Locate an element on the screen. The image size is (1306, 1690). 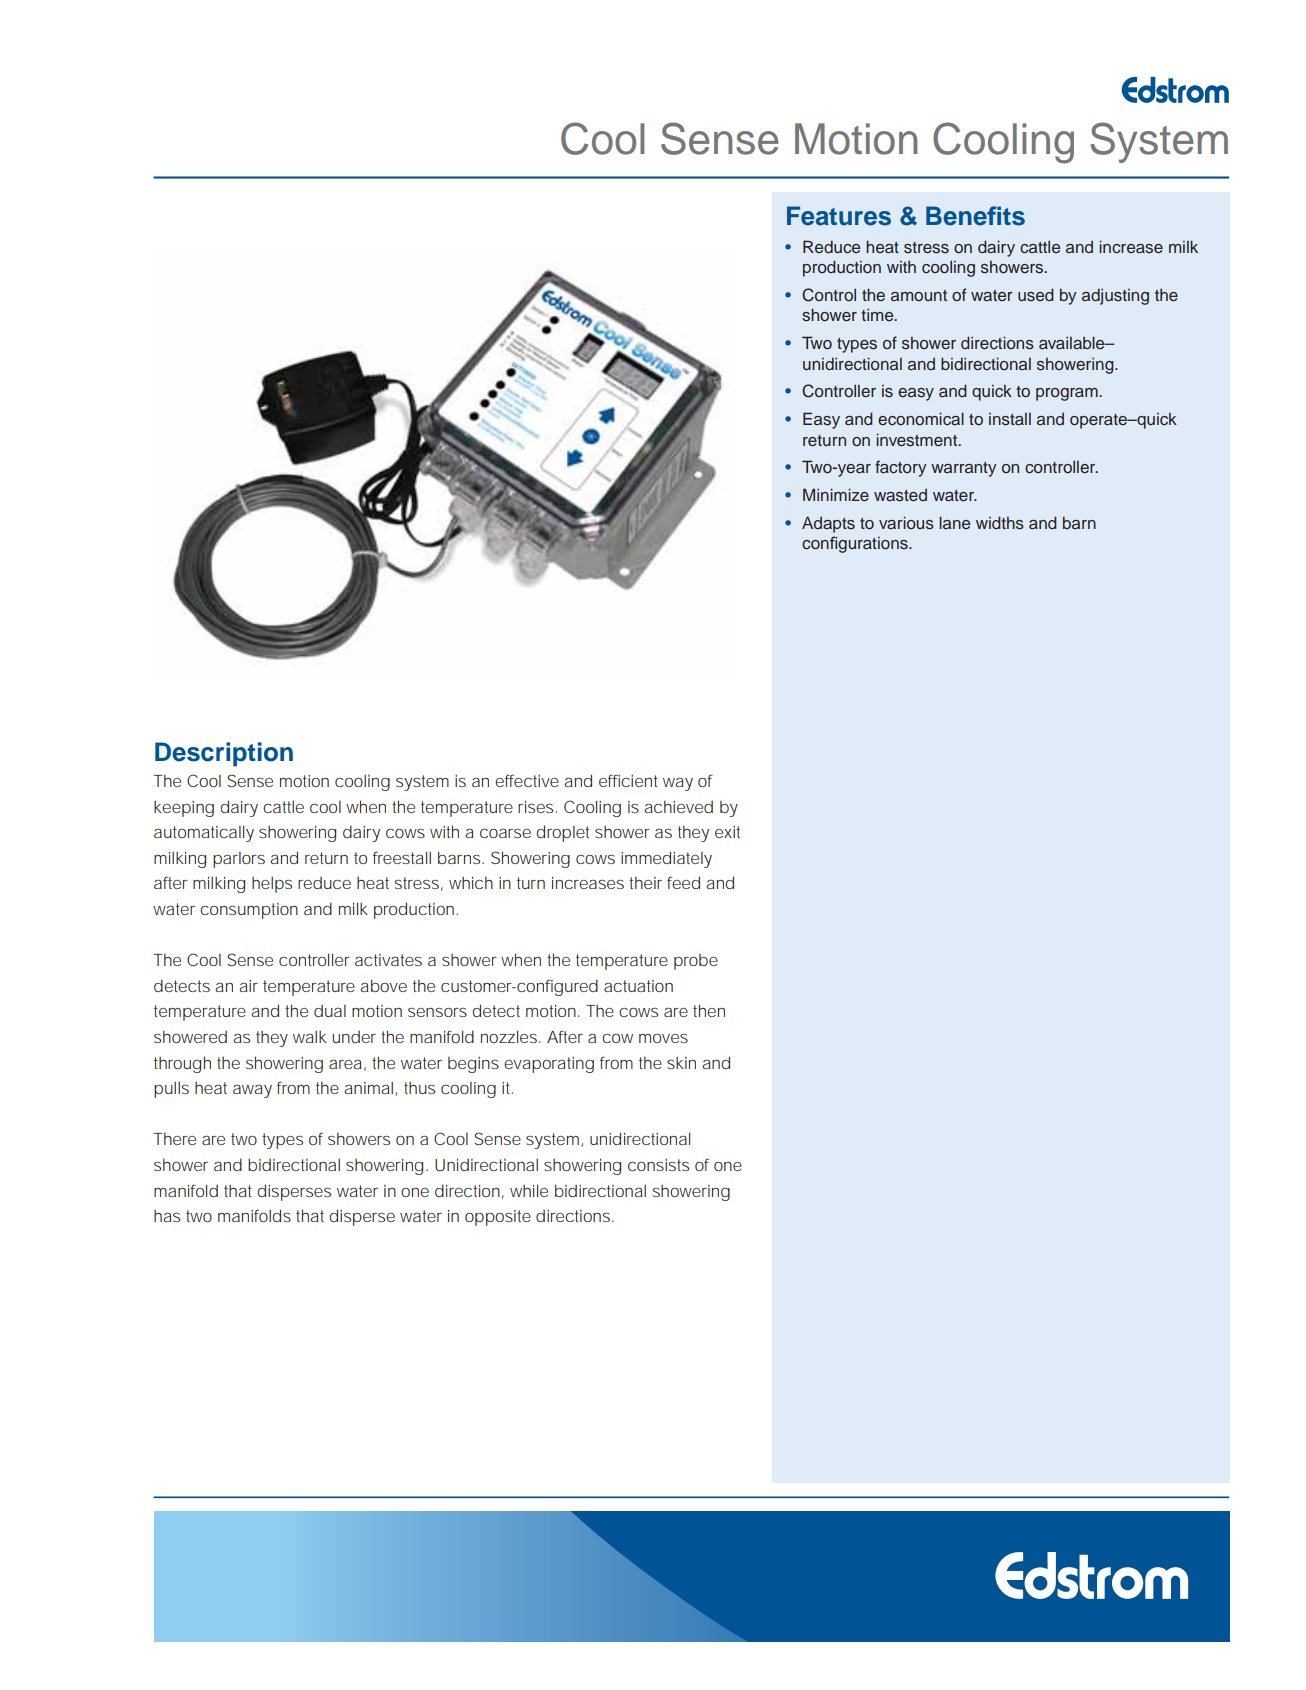
exit is located at coordinates (727, 832).
